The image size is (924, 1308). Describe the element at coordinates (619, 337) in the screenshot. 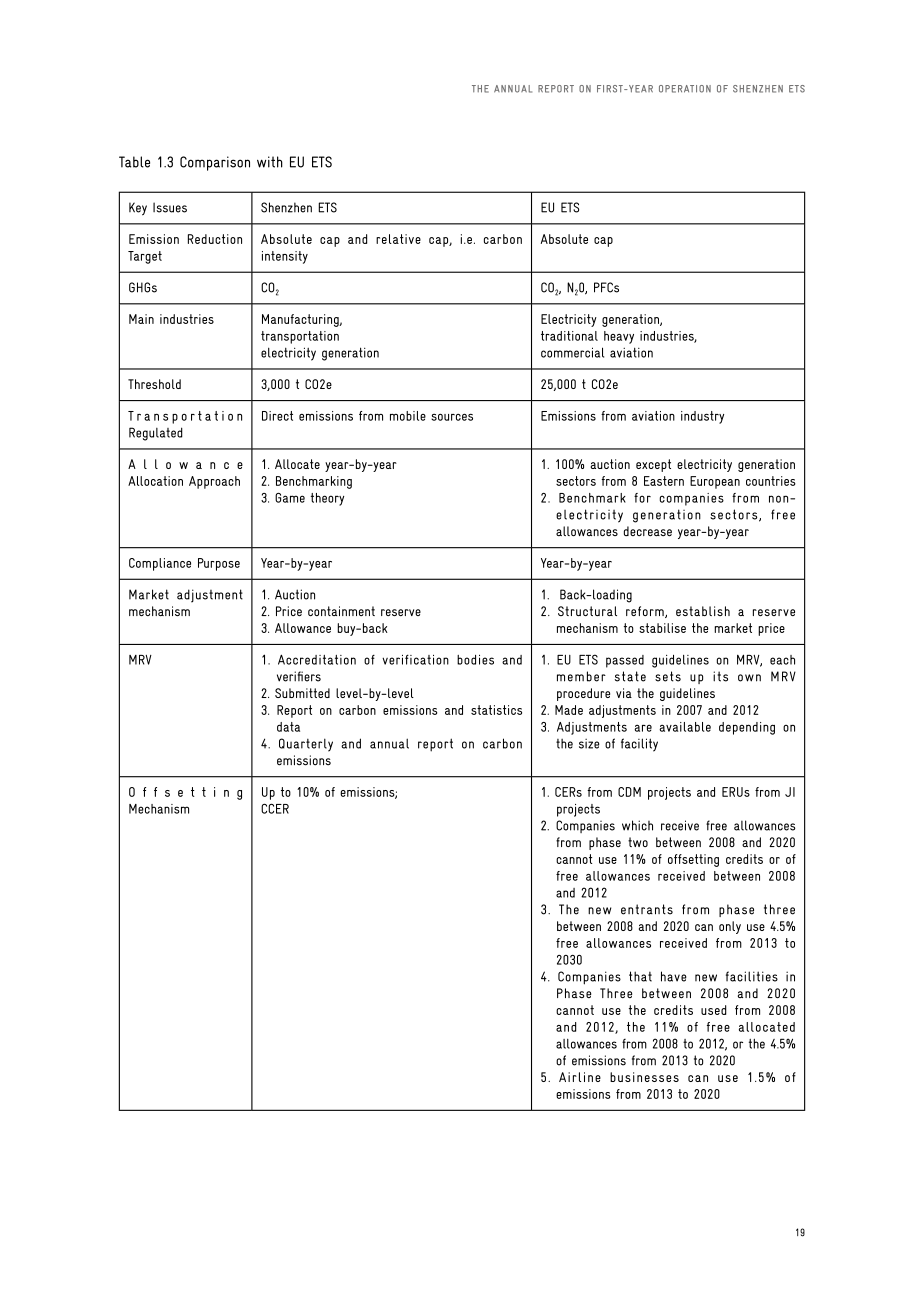

I see `heavy` at that location.
